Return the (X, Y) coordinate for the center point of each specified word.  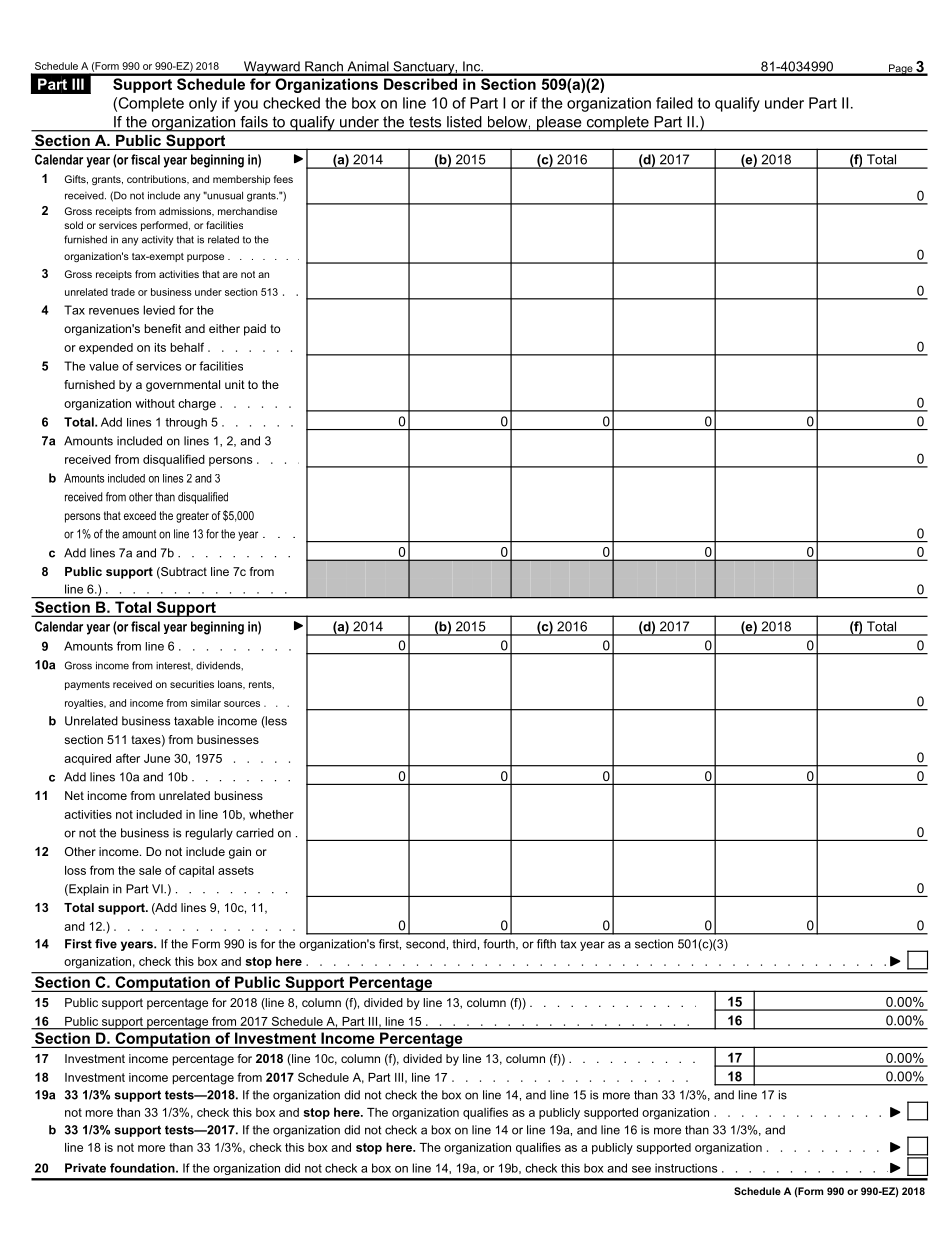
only (203, 104)
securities (192, 684)
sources (242, 704)
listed (464, 122)
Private (85, 1168)
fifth (546, 944)
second (425, 944)
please (559, 124)
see (641, 1169)
